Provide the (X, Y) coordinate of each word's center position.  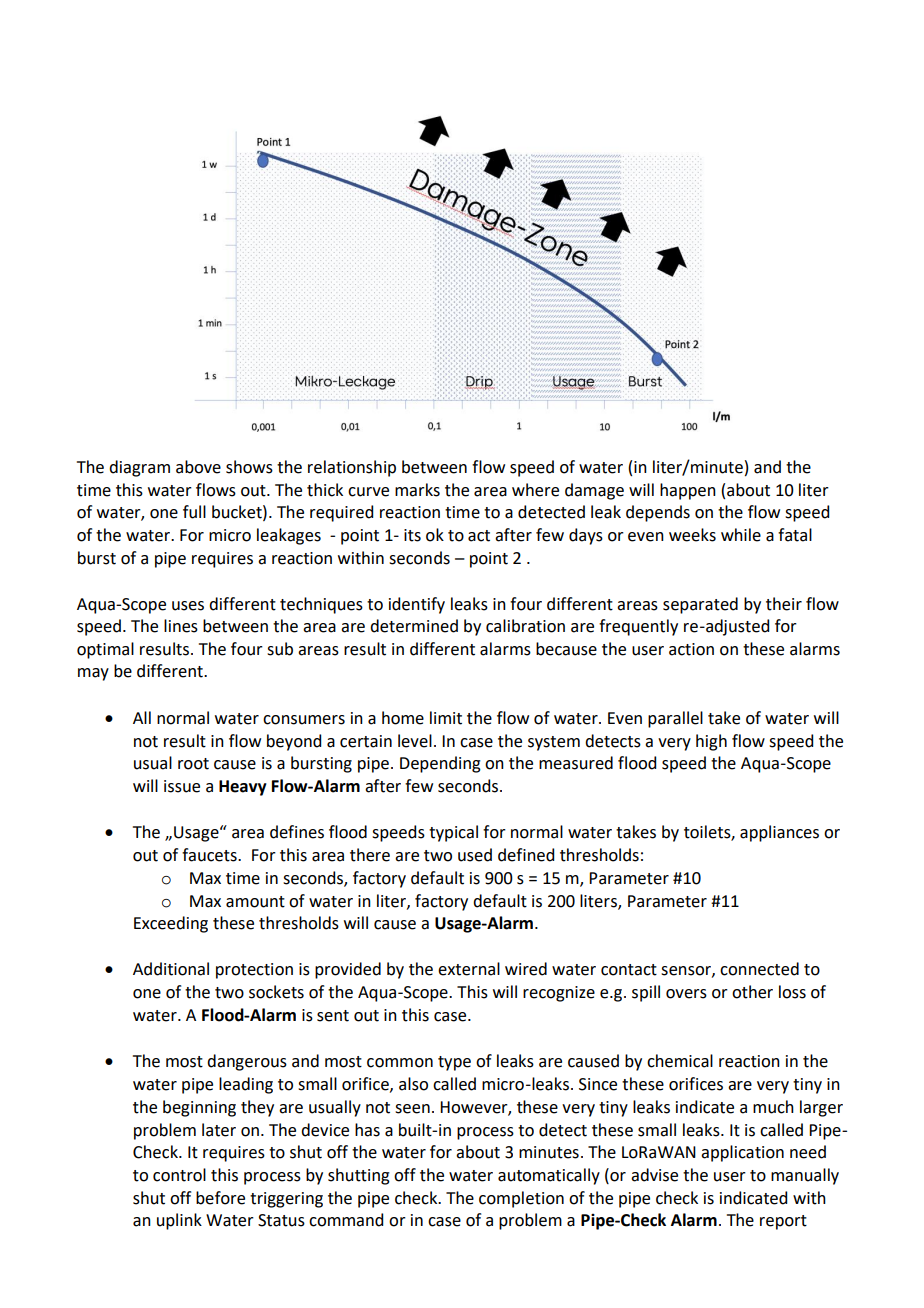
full (194, 512)
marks (417, 490)
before (220, 1198)
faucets (210, 855)
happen (688, 491)
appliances (779, 833)
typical (453, 833)
